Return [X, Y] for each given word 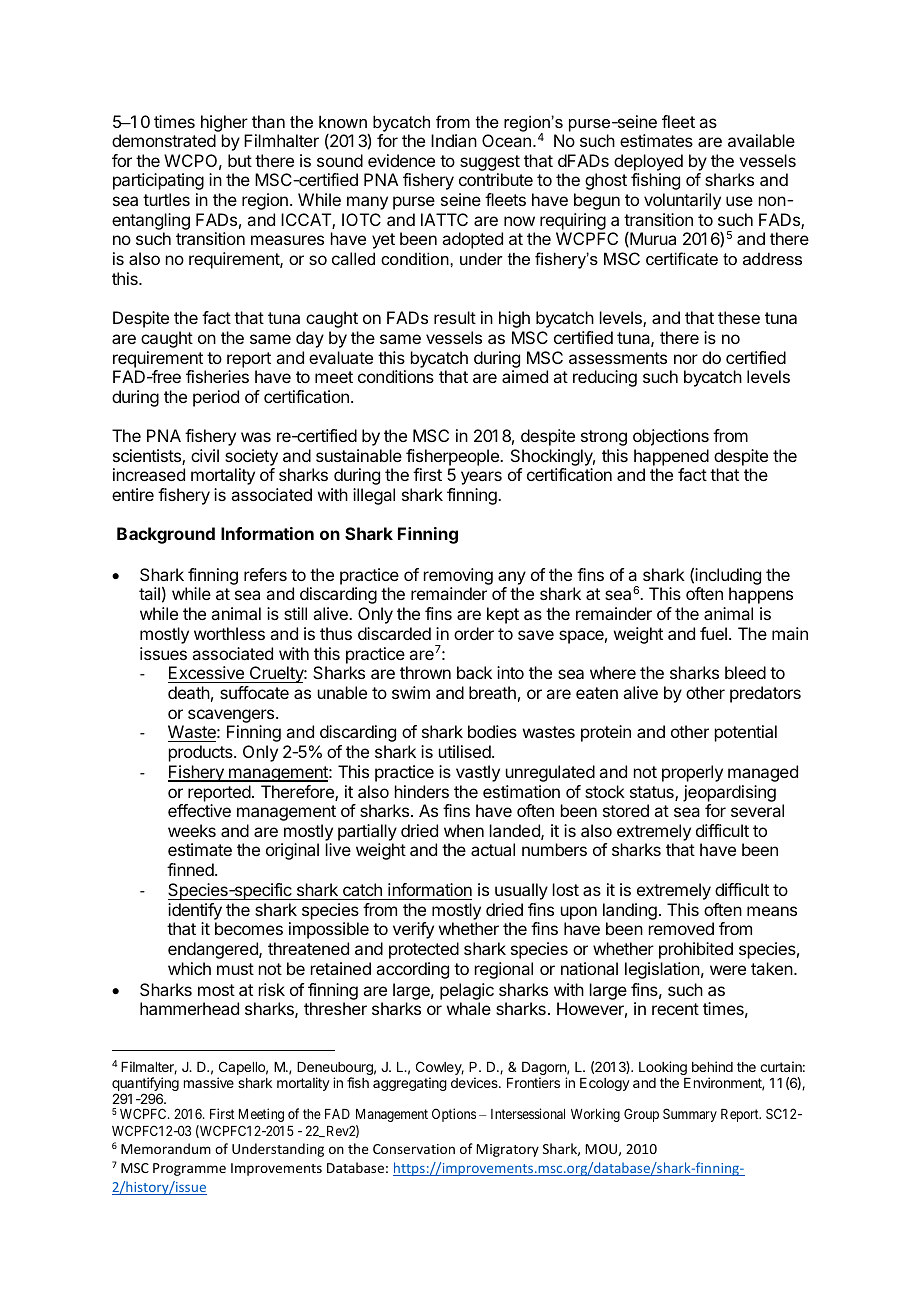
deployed [648, 164]
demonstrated [164, 140]
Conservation [414, 1149]
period [216, 398]
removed [681, 928]
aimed [525, 376]
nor [686, 359]
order [474, 633]
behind [712, 1066]
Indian [454, 140]
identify [195, 913]
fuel [713, 633]
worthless [229, 633]
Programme [189, 1169]
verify [413, 930]
